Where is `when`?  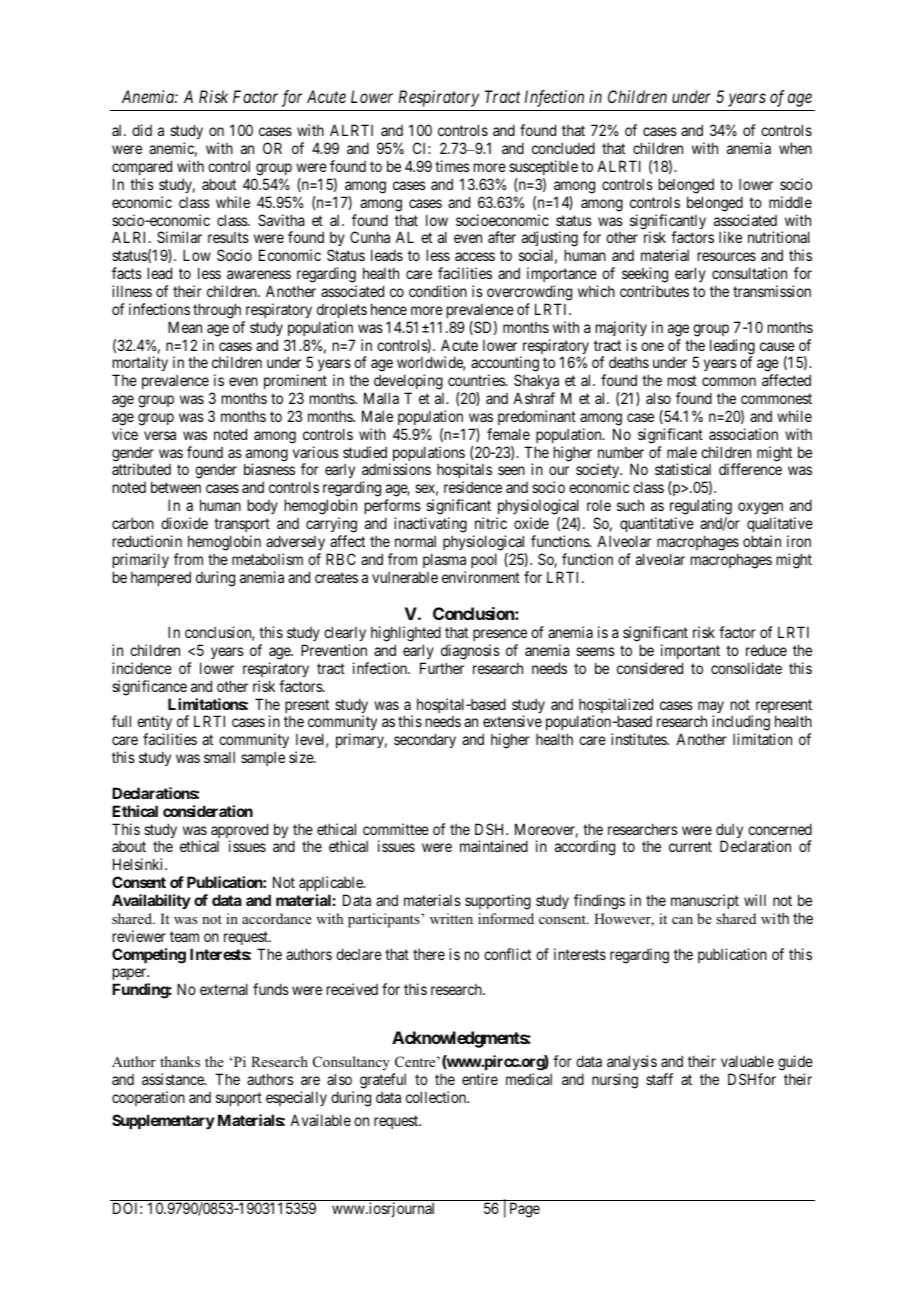
when is located at coordinates (795, 148).
